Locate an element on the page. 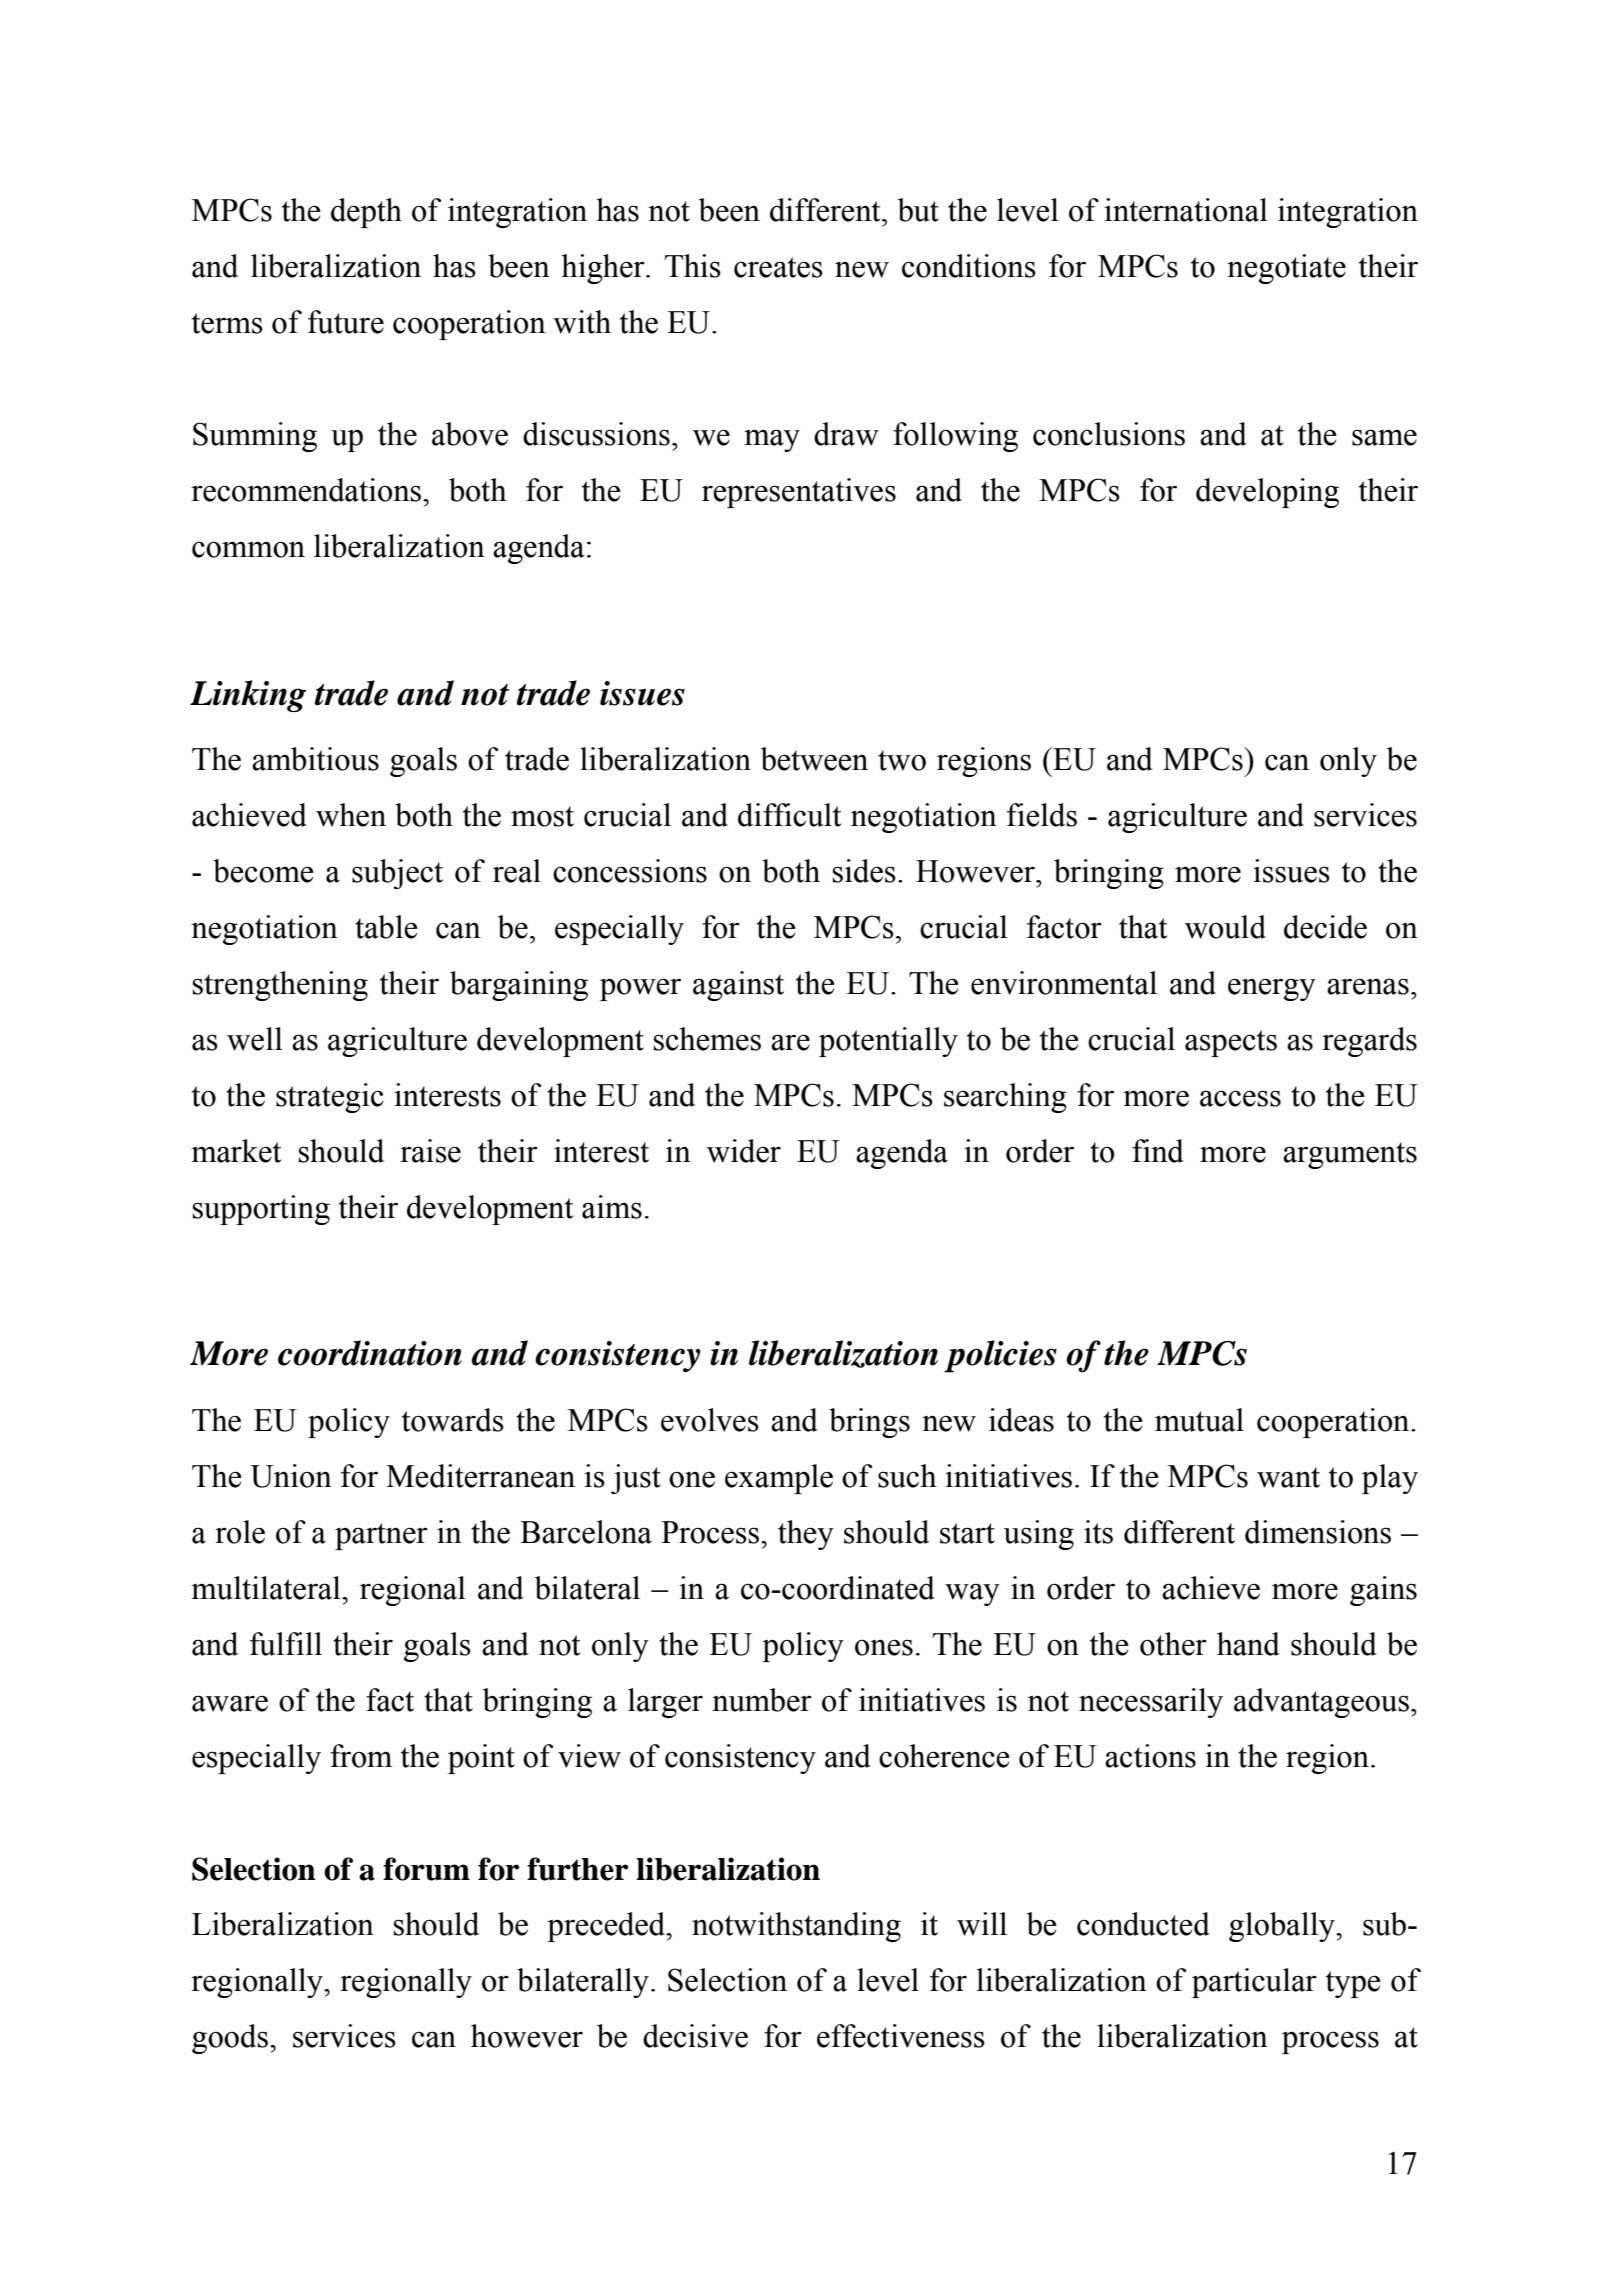  negotiate is located at coordinates (1286, 269).
